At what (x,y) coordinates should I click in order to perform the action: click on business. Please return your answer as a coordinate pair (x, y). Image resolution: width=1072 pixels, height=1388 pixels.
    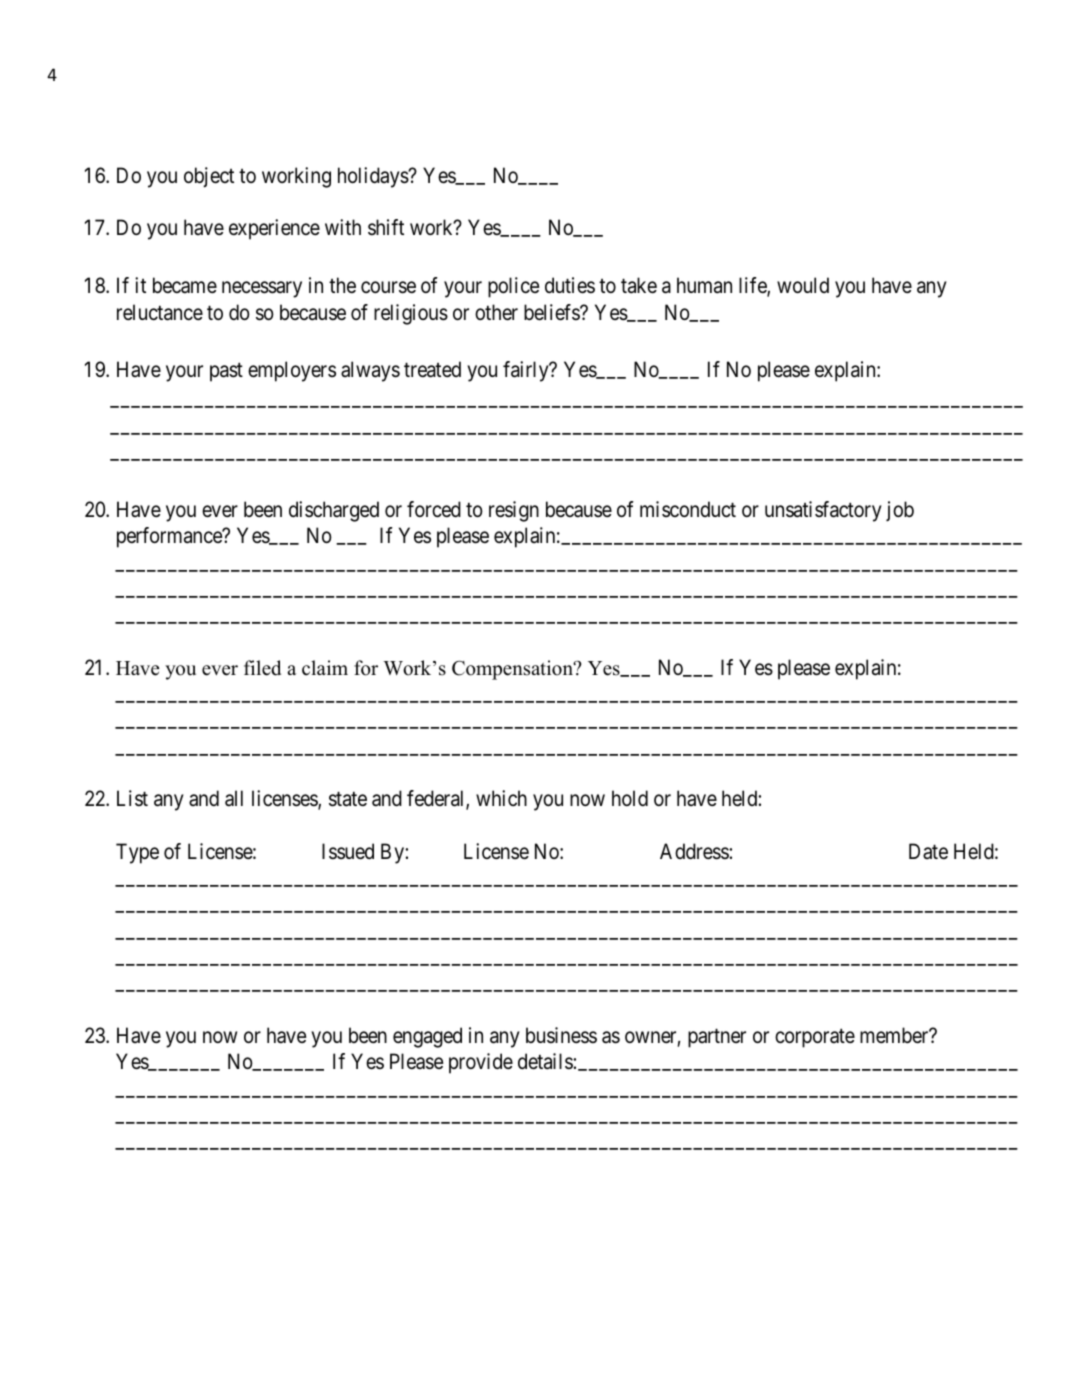
    Looking at the image, I should click on (561, 1035).
